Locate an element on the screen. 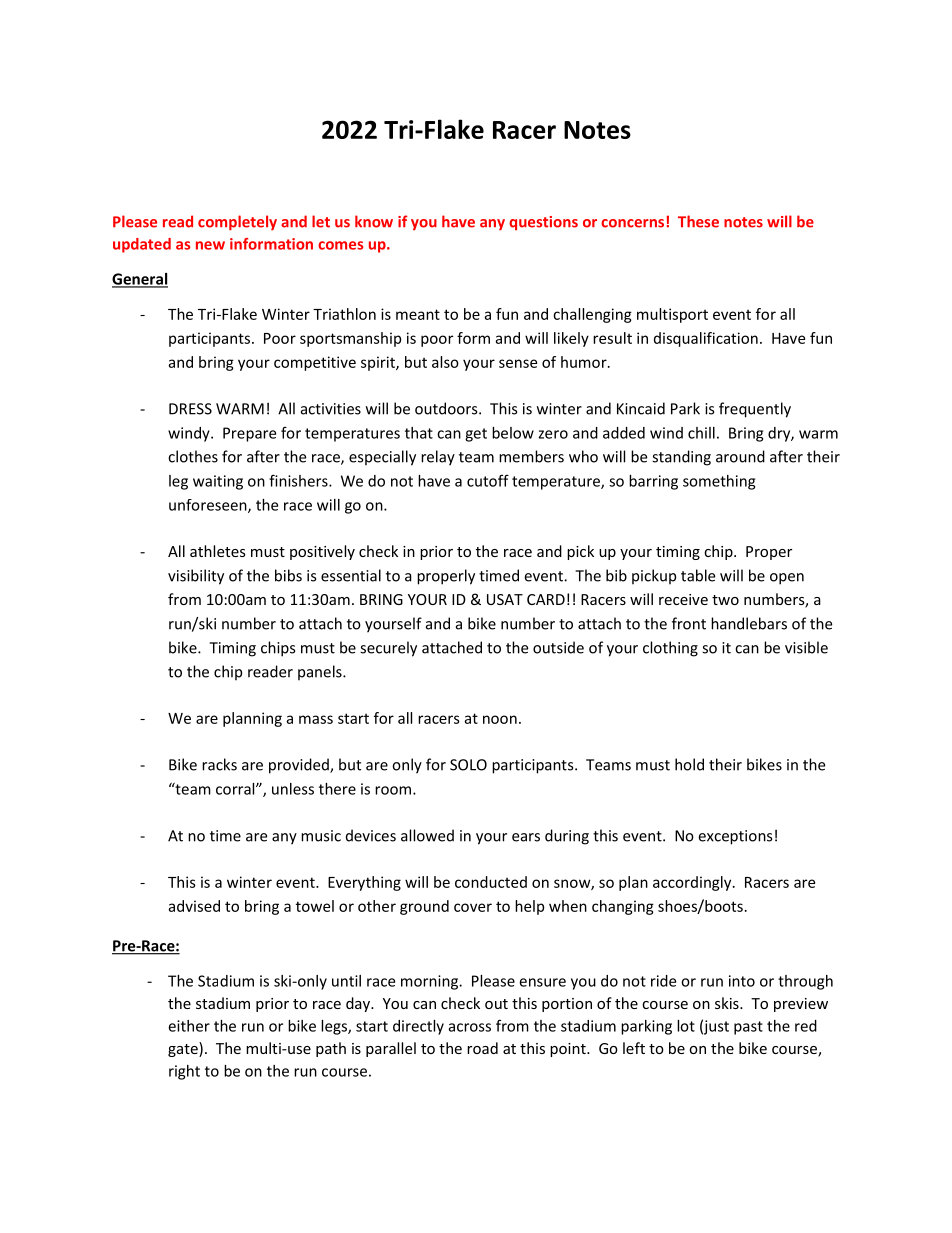 This screenshot has height=1233, width=952. hold is located at coordinates (689, 764).
